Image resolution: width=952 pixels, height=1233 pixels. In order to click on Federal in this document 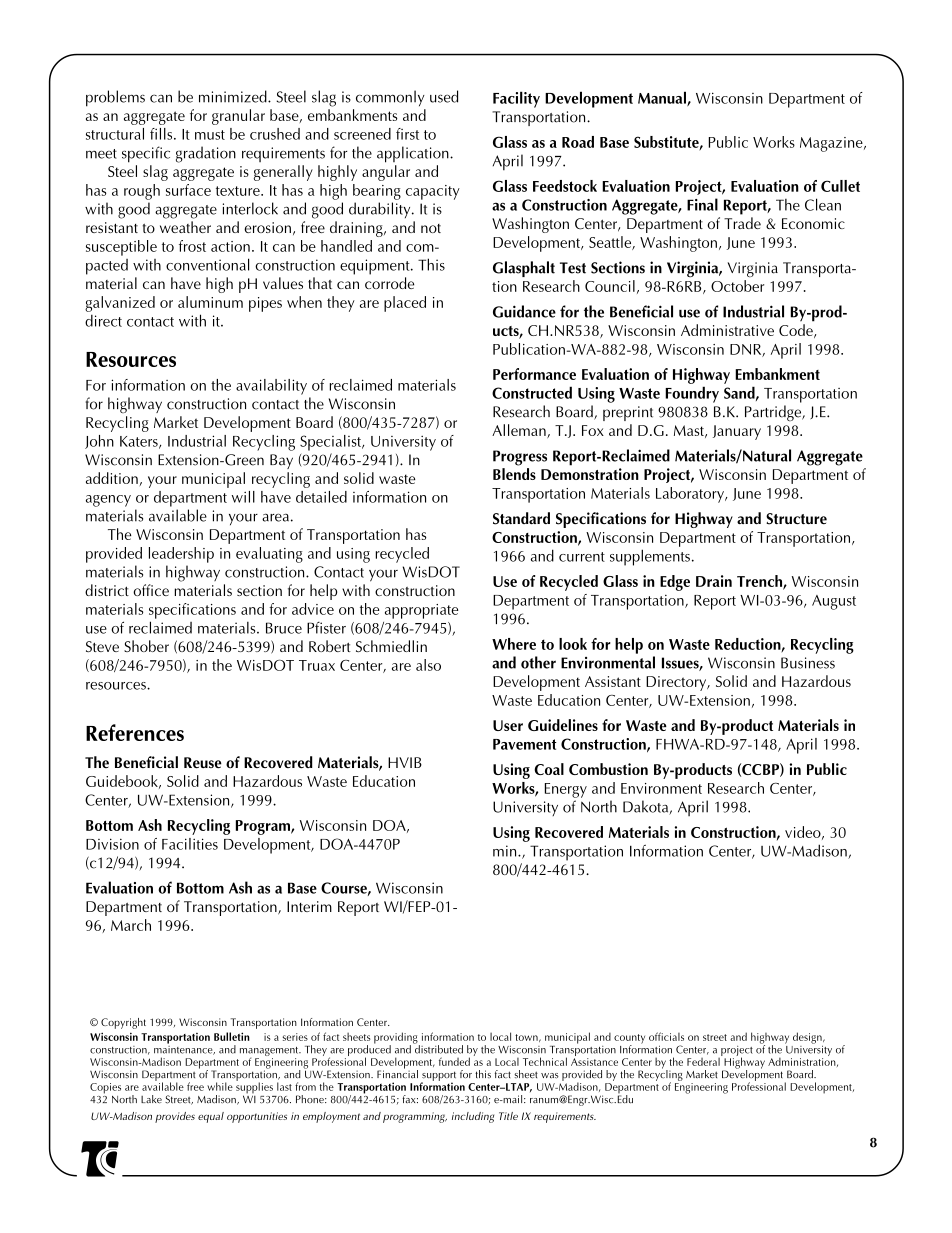, I will do `click(704, 1060)`.
